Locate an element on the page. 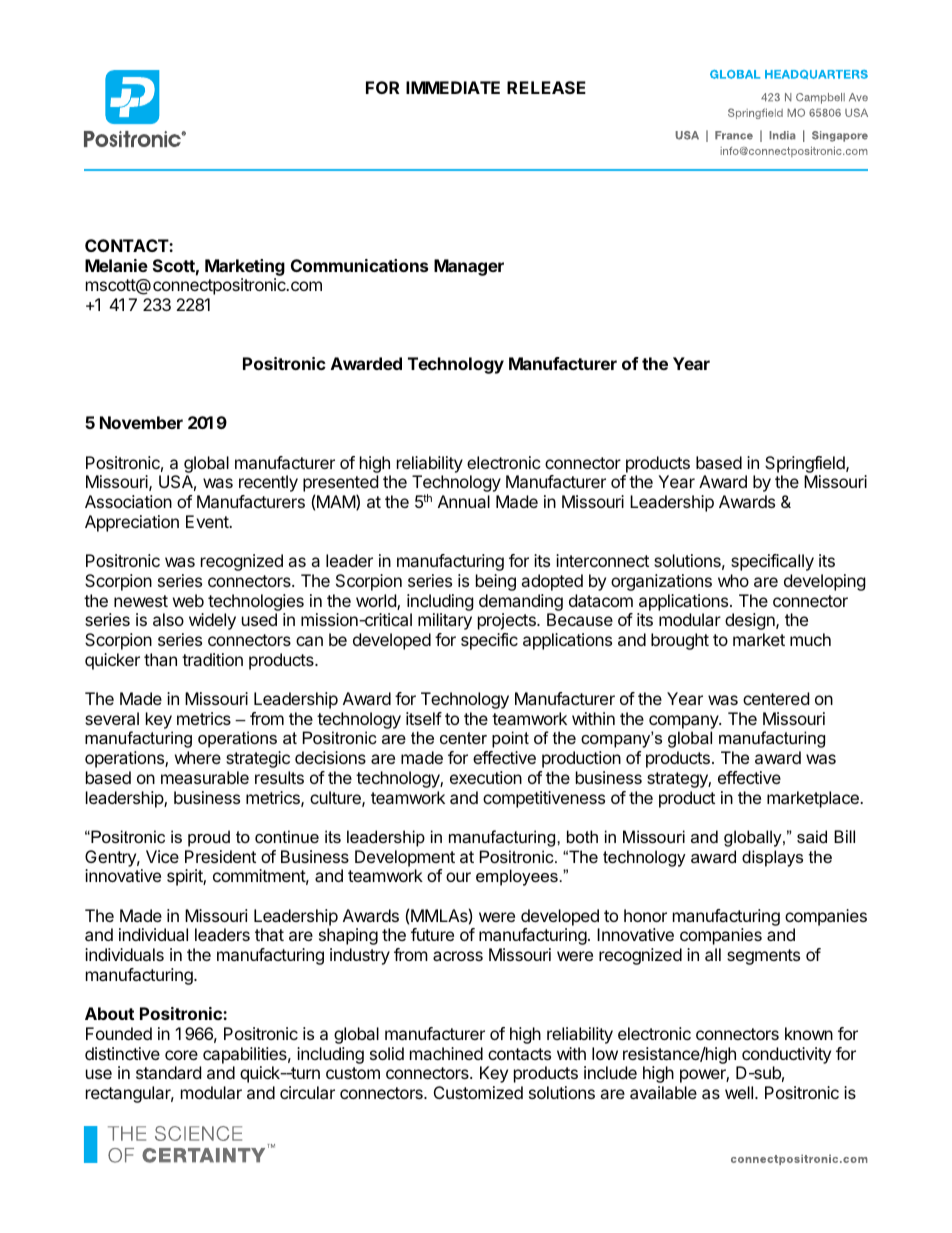 Image resolution: width=952 pixels, height=1233 pixels. being is located at coordinates (496, 582).
